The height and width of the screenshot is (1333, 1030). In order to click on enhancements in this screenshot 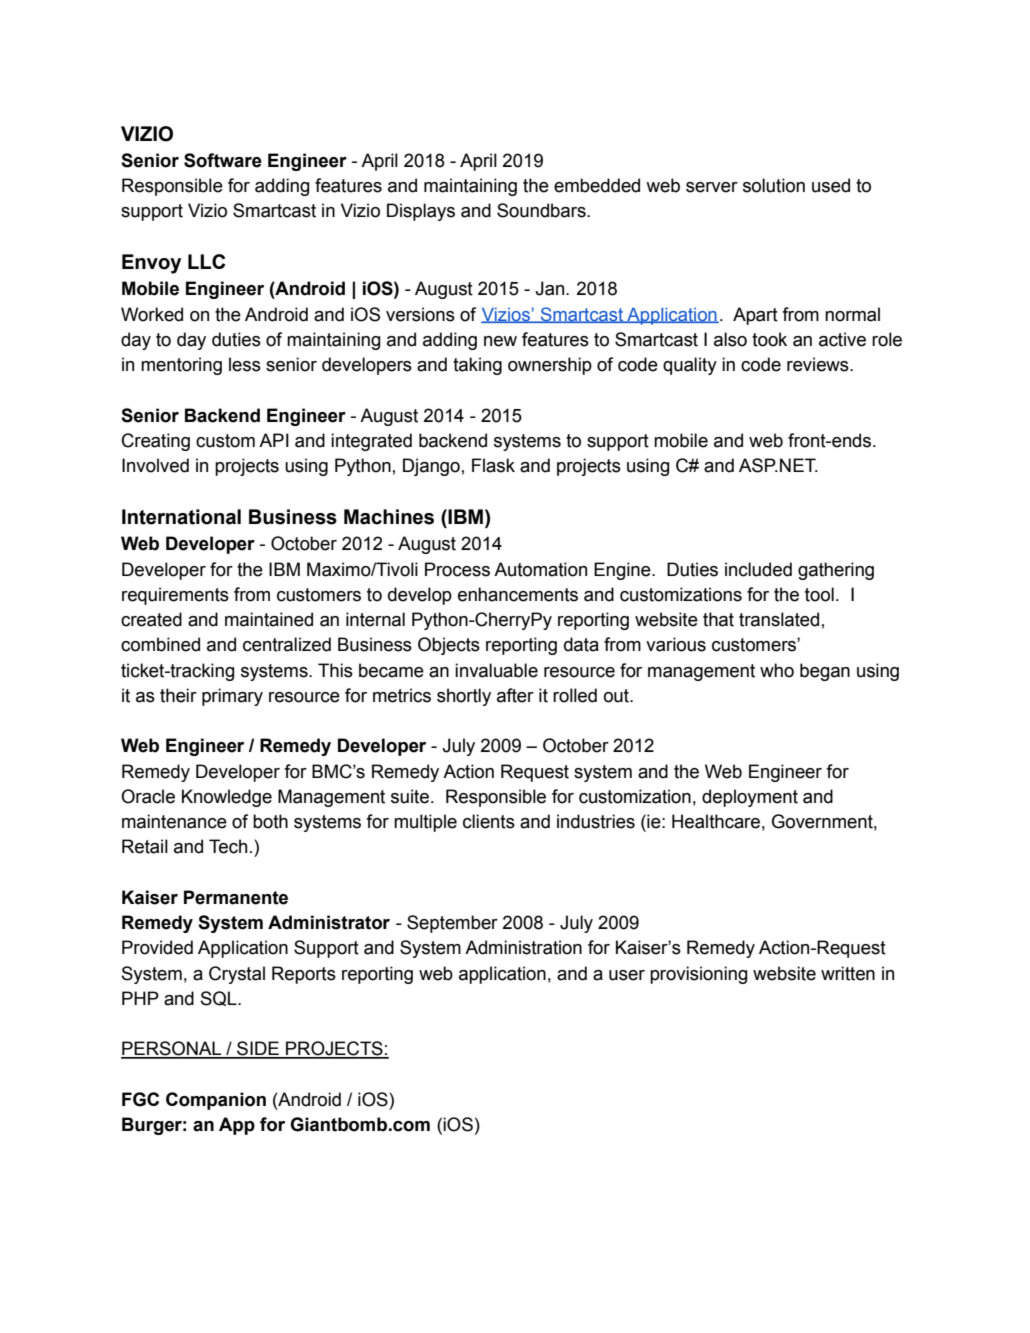, I will do `click(518, 594)`.
